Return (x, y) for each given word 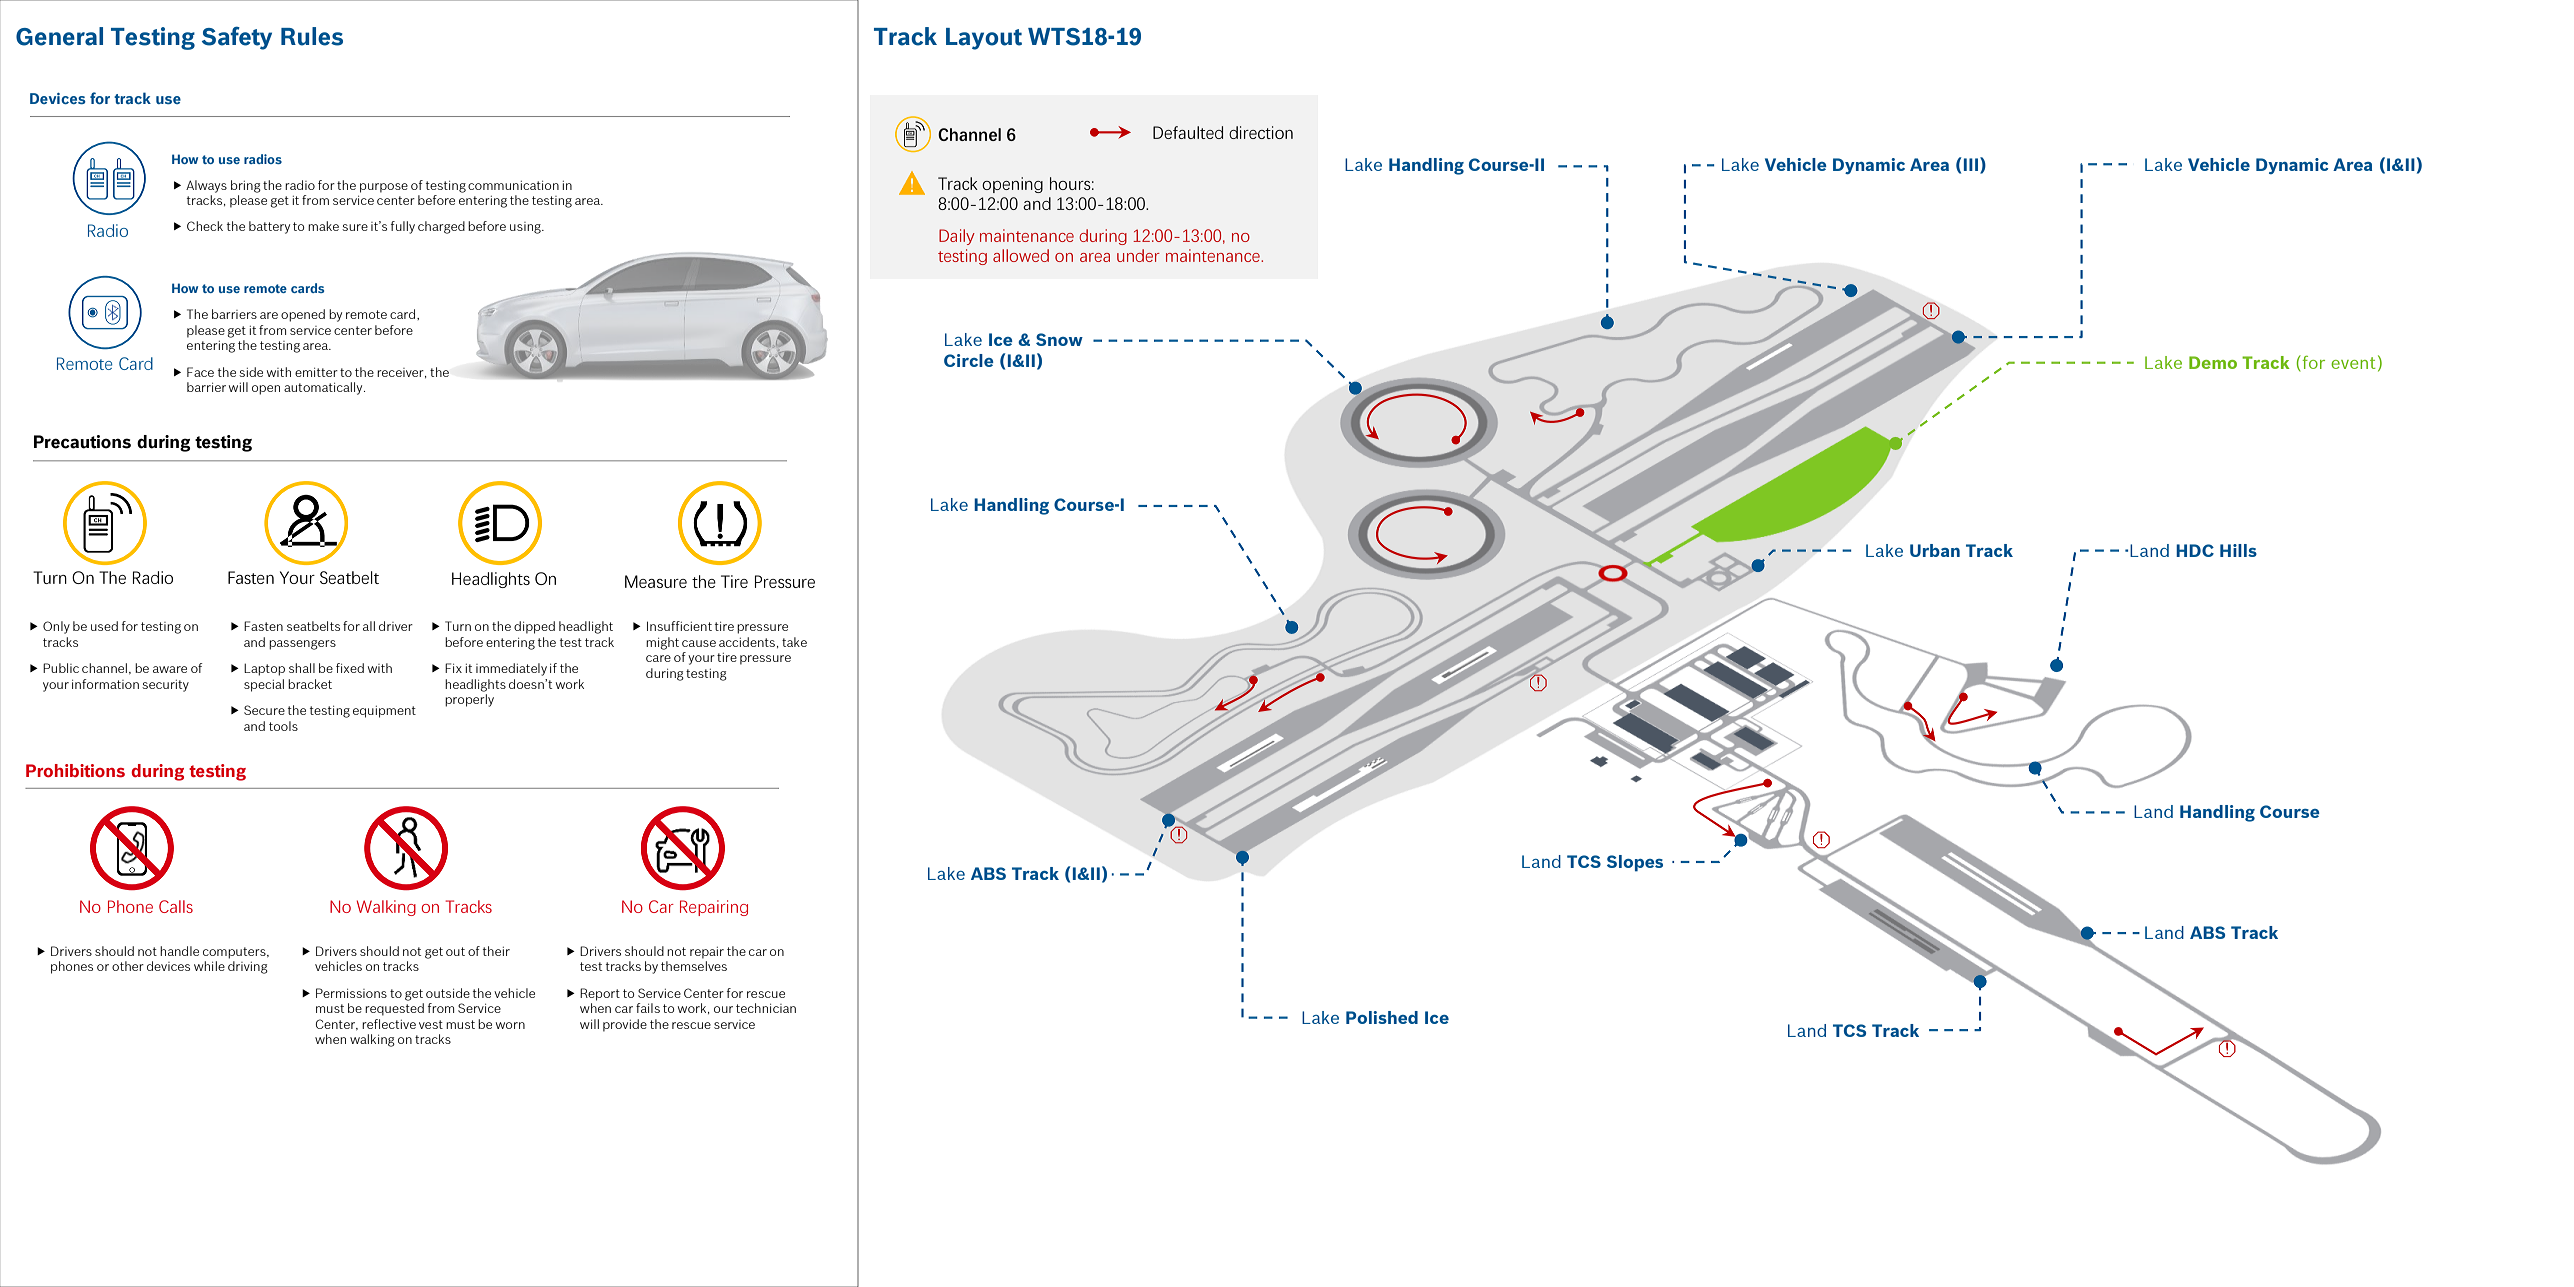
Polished (1382, 1017)
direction (1261, 132)
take (794, 642)
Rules (312, 36)
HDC (2195, 550)
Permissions (351, 993)
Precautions (82, 442)
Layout (984, 39)
